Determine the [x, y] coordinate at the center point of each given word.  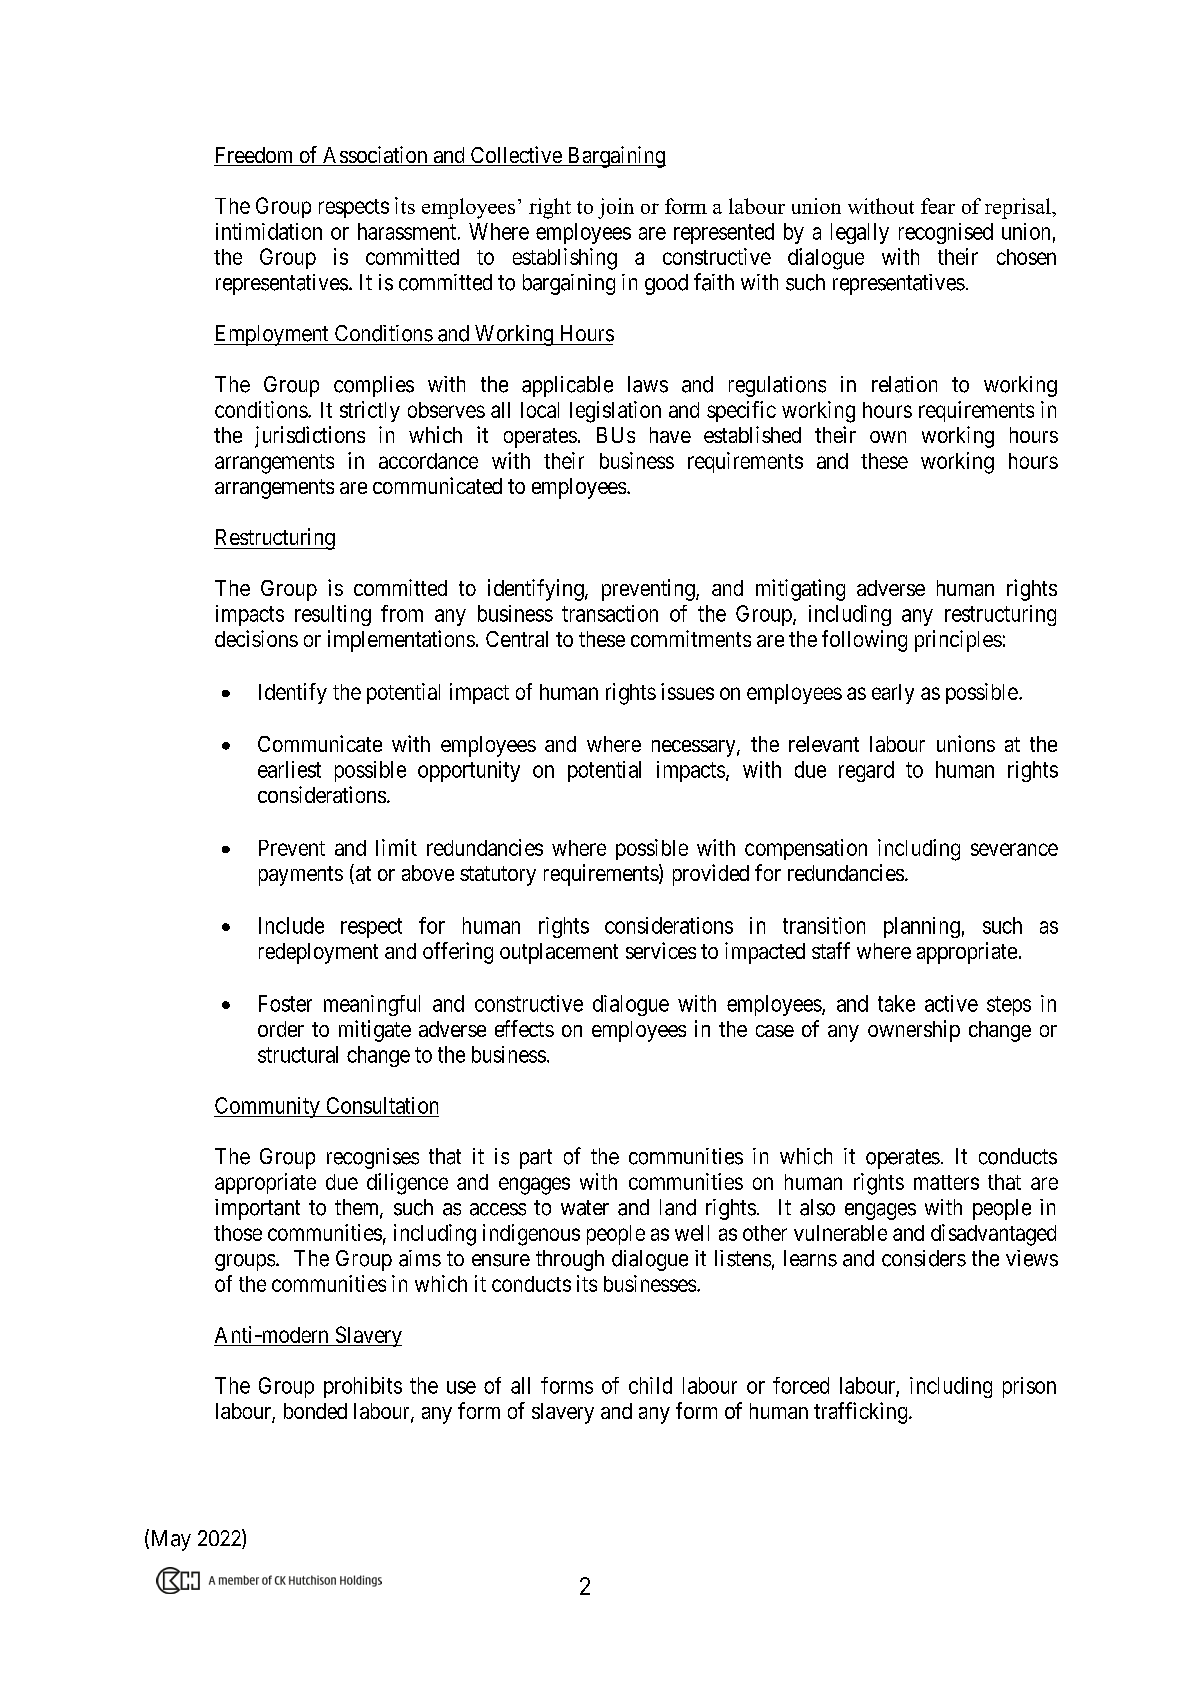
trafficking [862, 1413]
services [661, 950]
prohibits [363, 1387]
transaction [610, 613]
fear [938, 206]
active [951, 1003]
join [616, 208]
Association [375, 156]
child [650, 1385]
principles [958, 641]
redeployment [318, 953]
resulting [333, 615]
